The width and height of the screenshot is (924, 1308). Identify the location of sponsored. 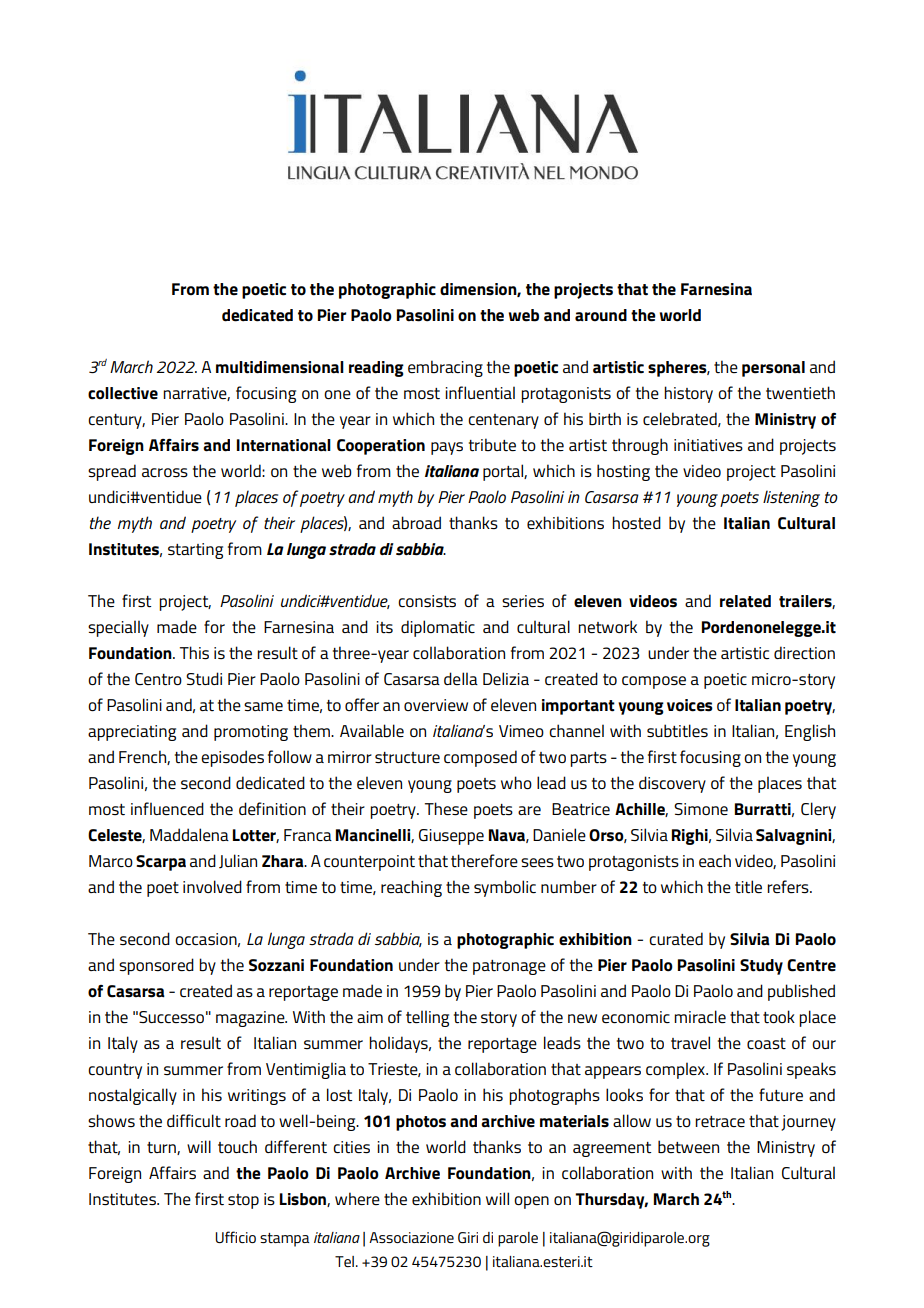
(156, 966).
